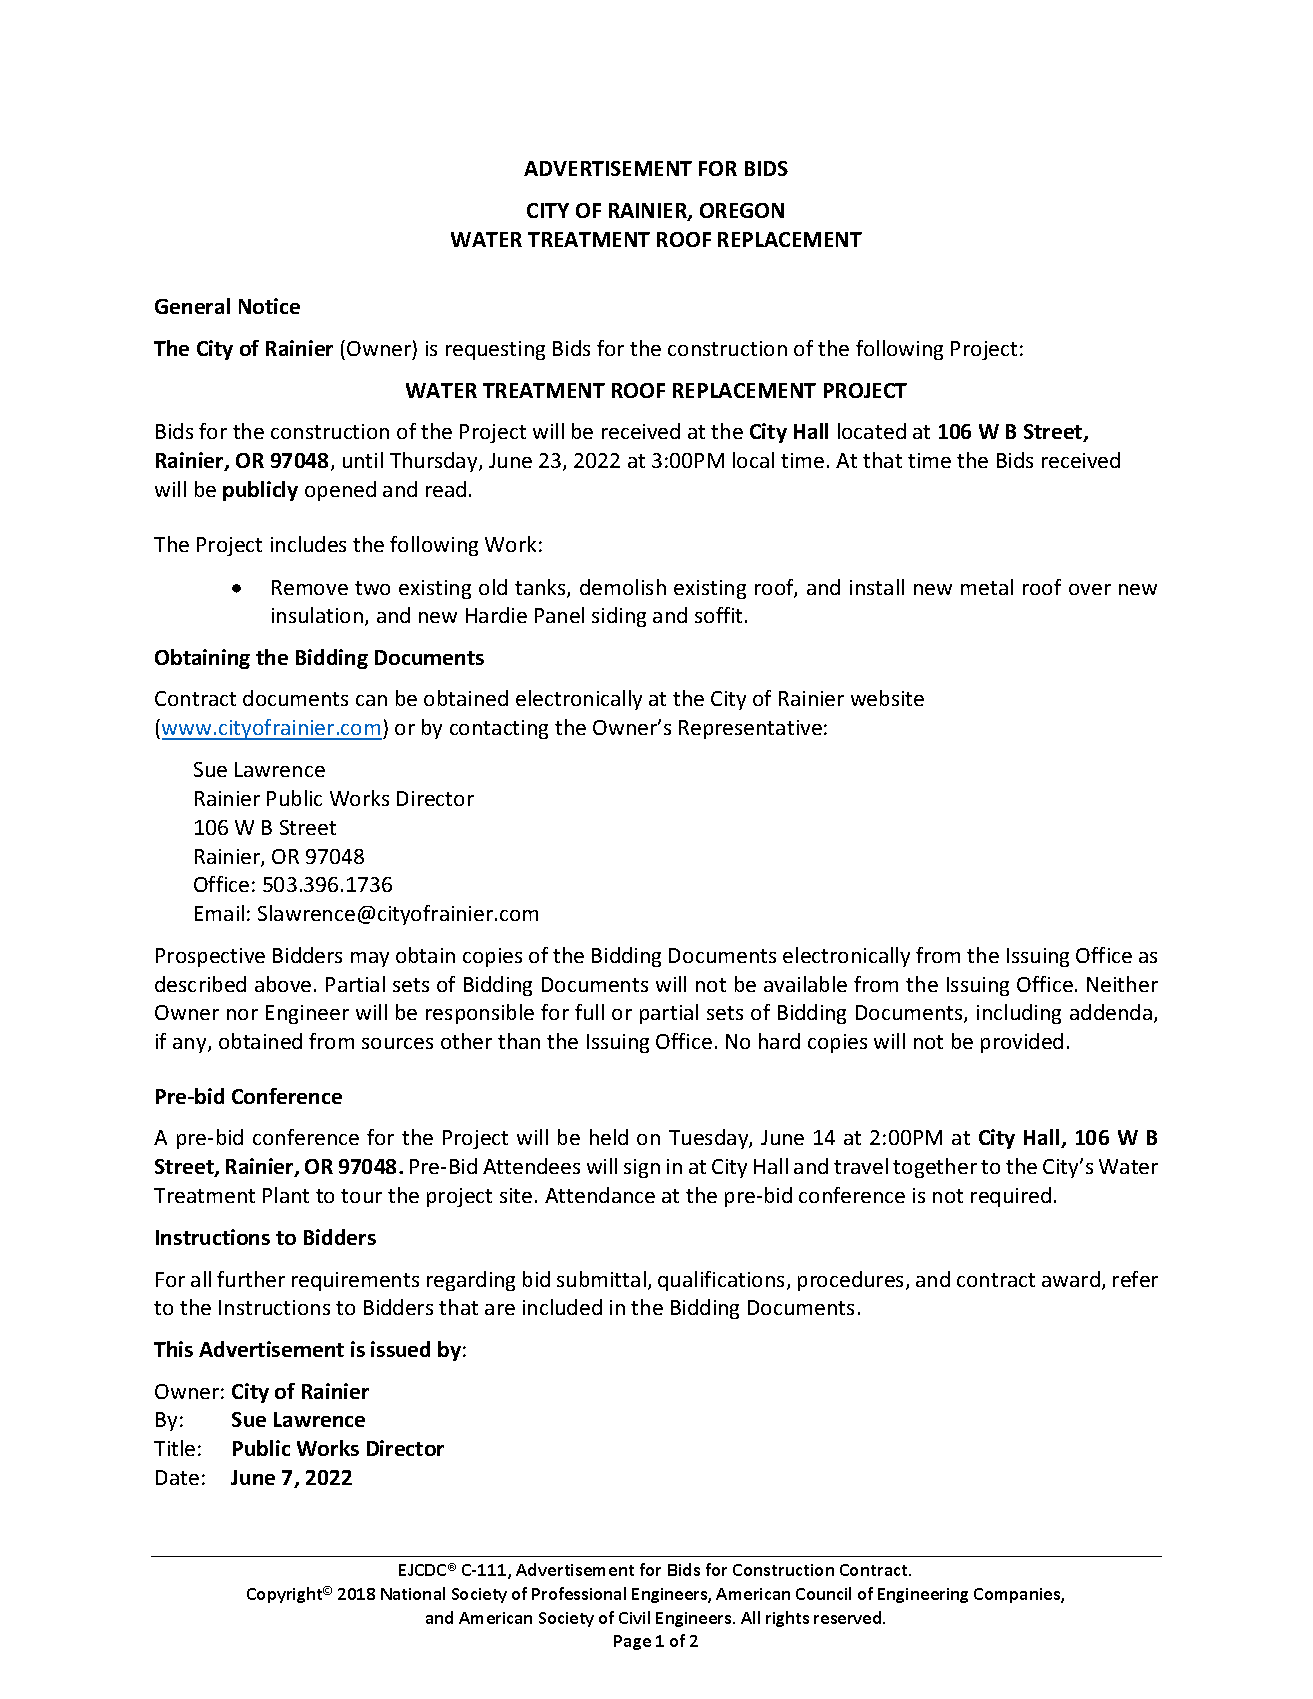 The width and height of the page is (1313, 1699). Describe the element at coordinates (642, 1168) in the page. I see `sign` at that location.
